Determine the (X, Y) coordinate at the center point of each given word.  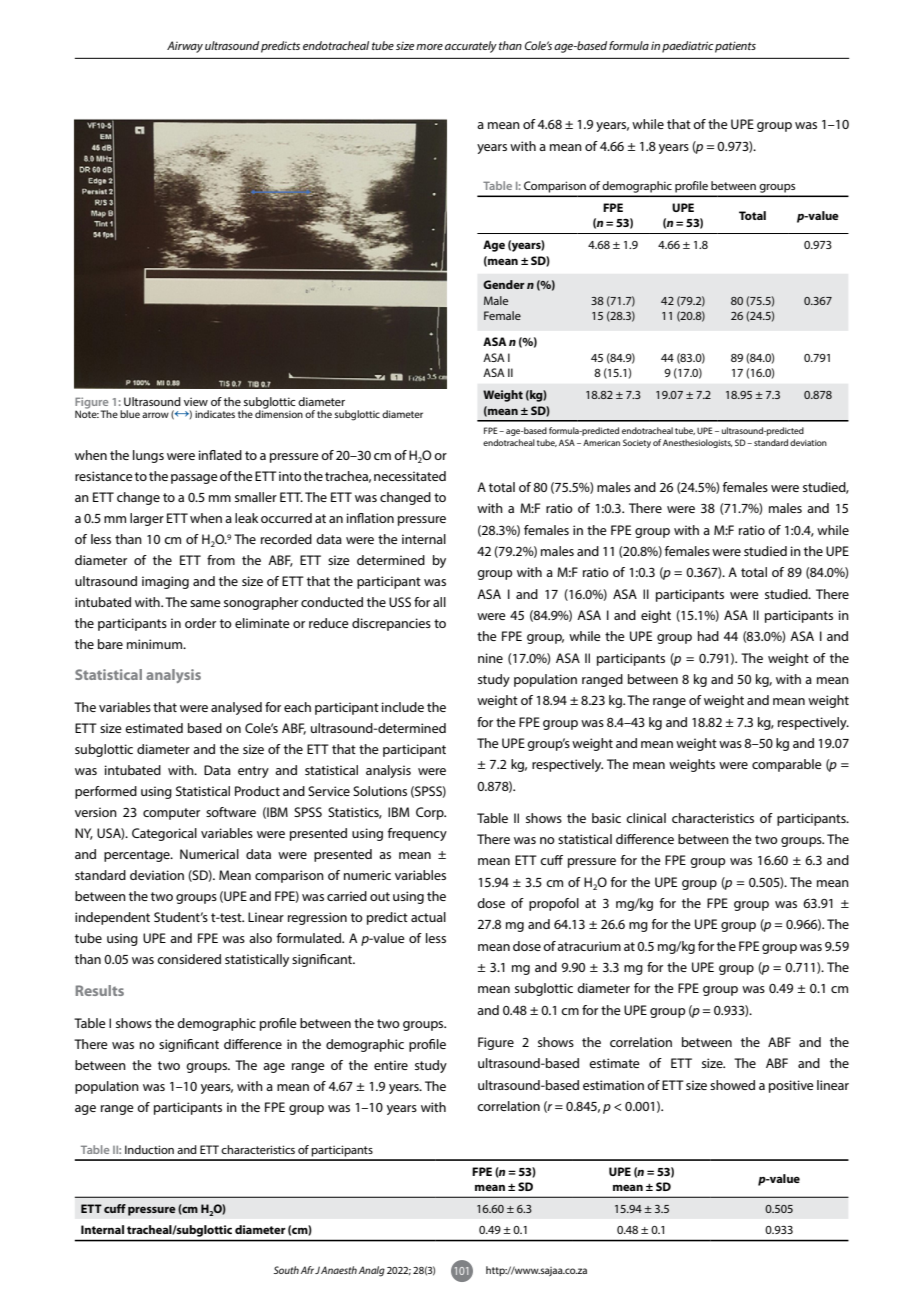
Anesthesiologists (698, 443)
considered (189, 959)
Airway (185, 47)
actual (428, 917)
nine (490, 658)
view (196, 401)
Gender (504, 284)
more (429, 47)
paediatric (688, 47)
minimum (156, 644)
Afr (307, 1270)
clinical (646, 818)
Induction (149, 1149)
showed (732, 1085)
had (708, 636)
